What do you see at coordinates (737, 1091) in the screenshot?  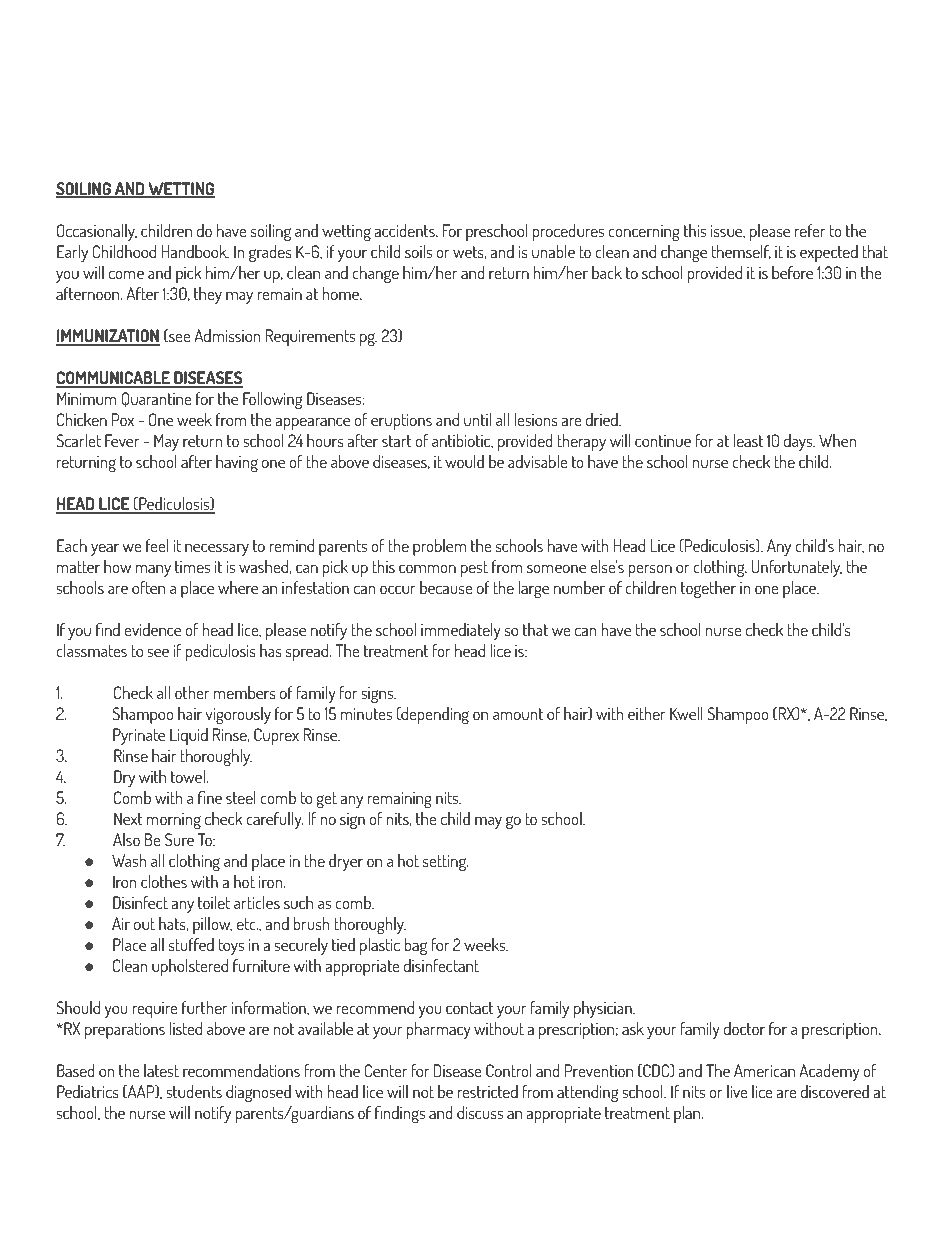 I see `live` at bounding box center [737, 1091].
